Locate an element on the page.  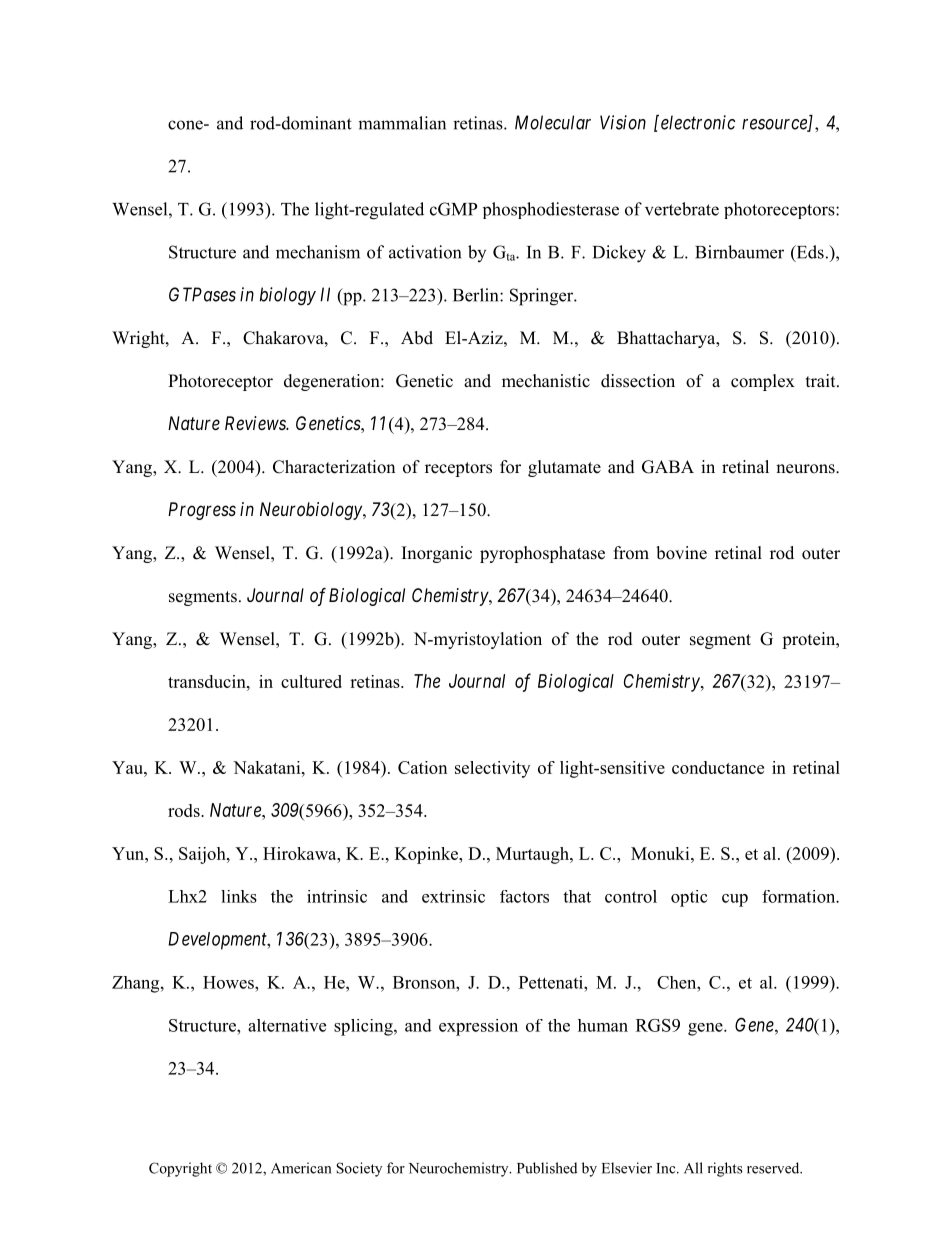
Inorganic is located at coordinates (437, 554).
